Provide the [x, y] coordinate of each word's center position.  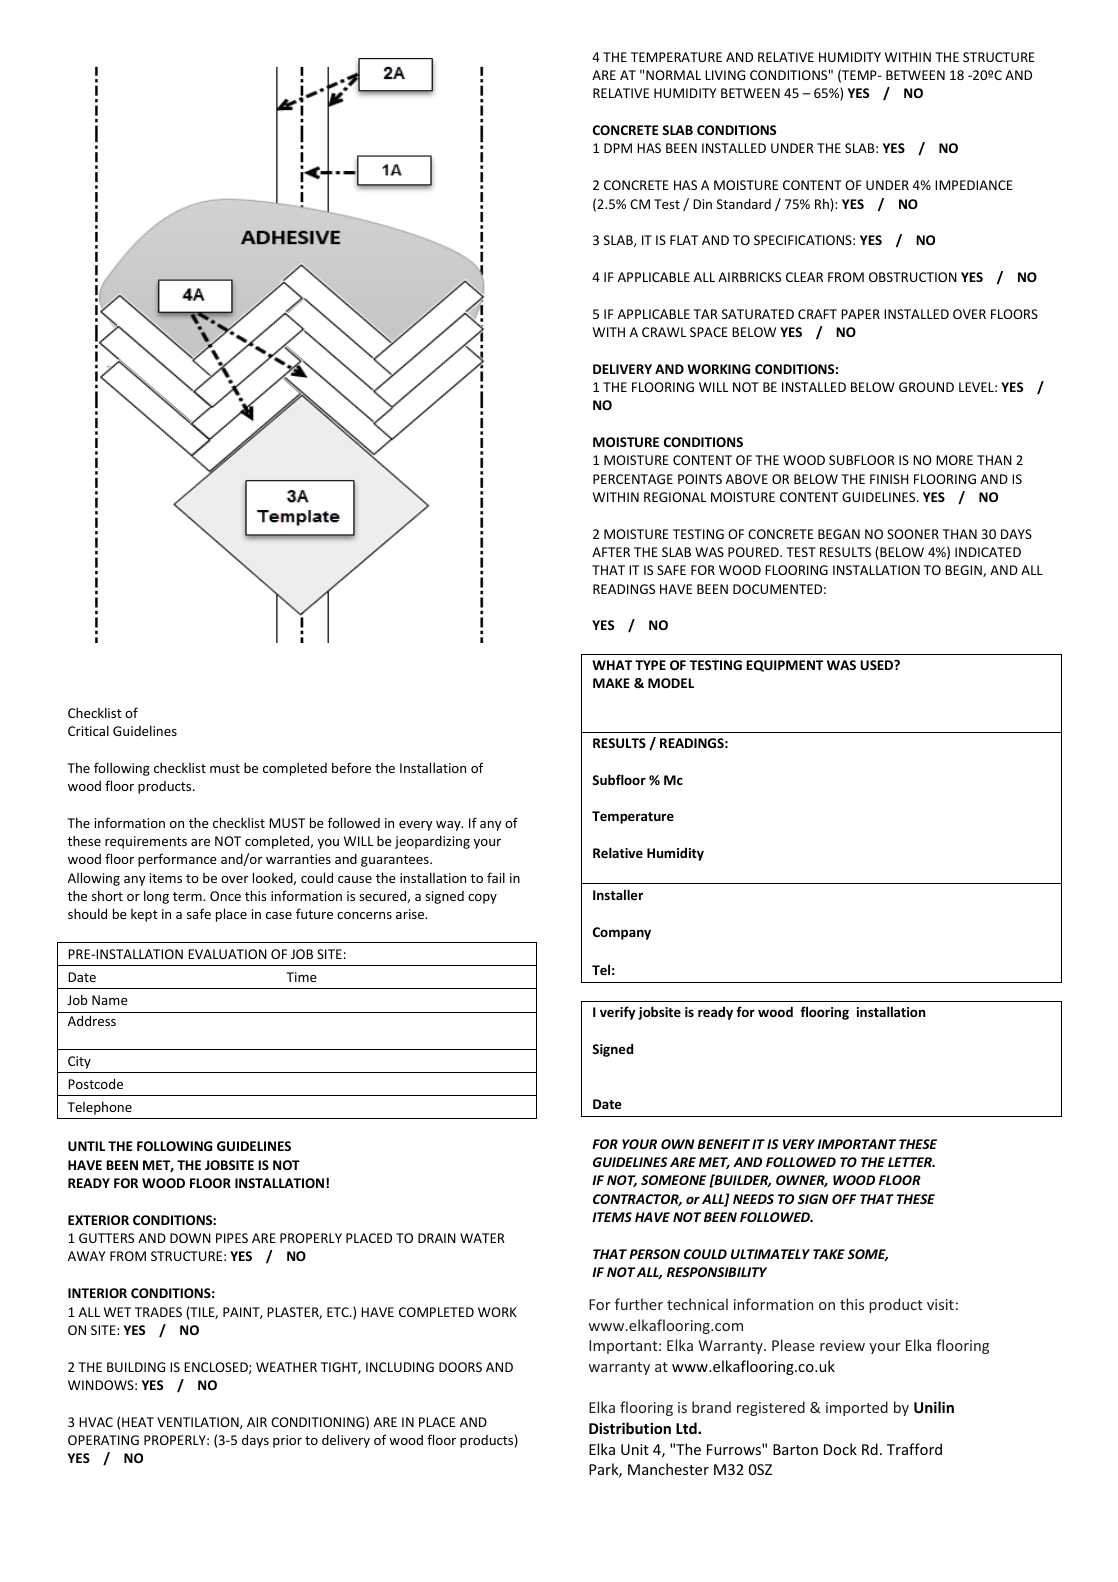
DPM [618, 148]
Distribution [630, 1428]
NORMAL [673, 75]
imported [857, 1408]
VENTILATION [199, 1423]
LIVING [725, 75]
